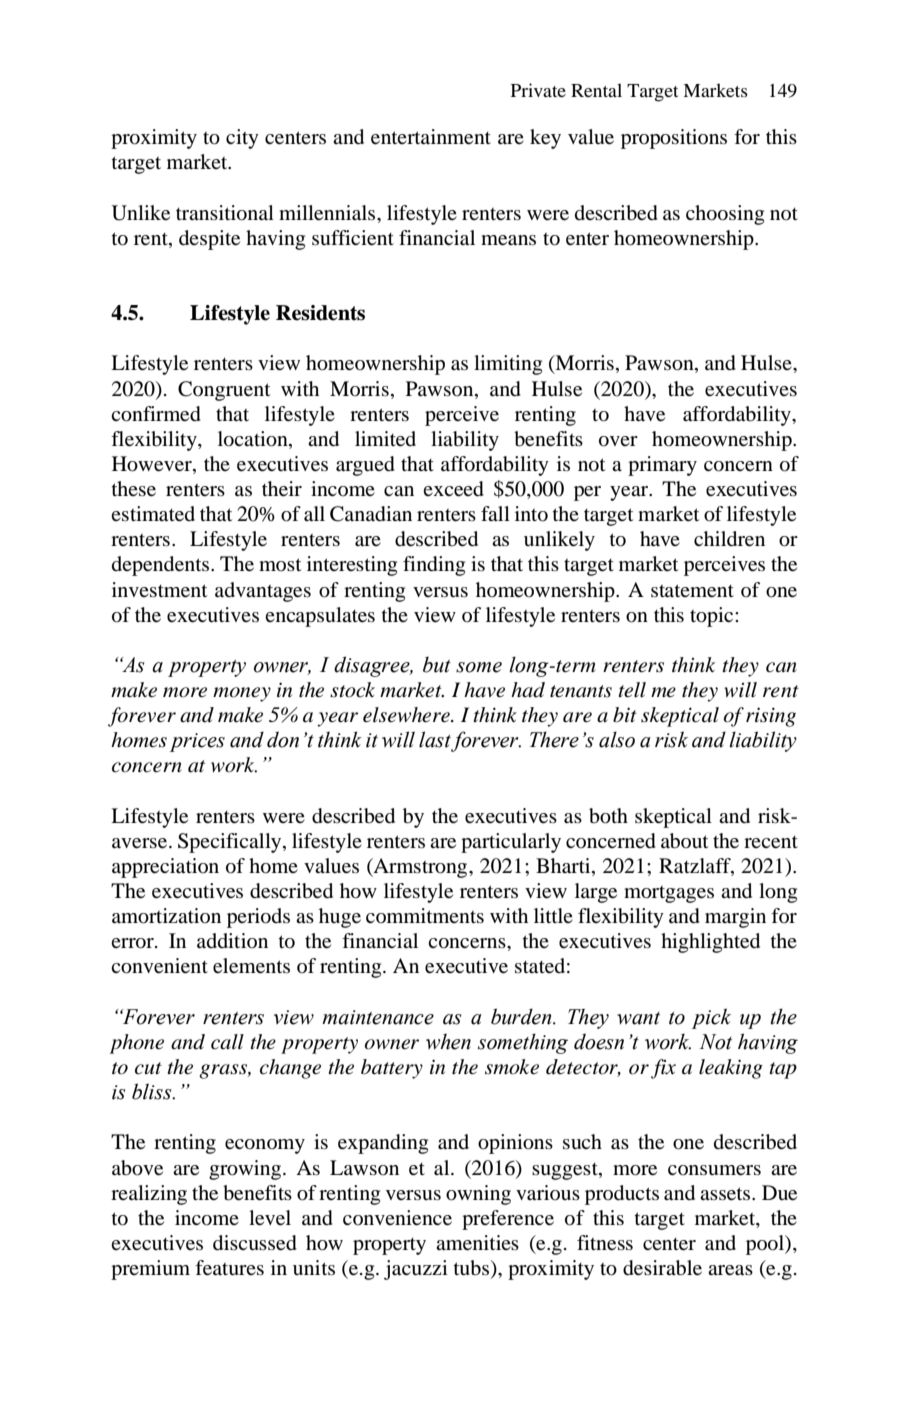 The width and height of the image is (909, 1422). Describe the element at coordinates (229, 1268) in the image. I see `features` at that location.
